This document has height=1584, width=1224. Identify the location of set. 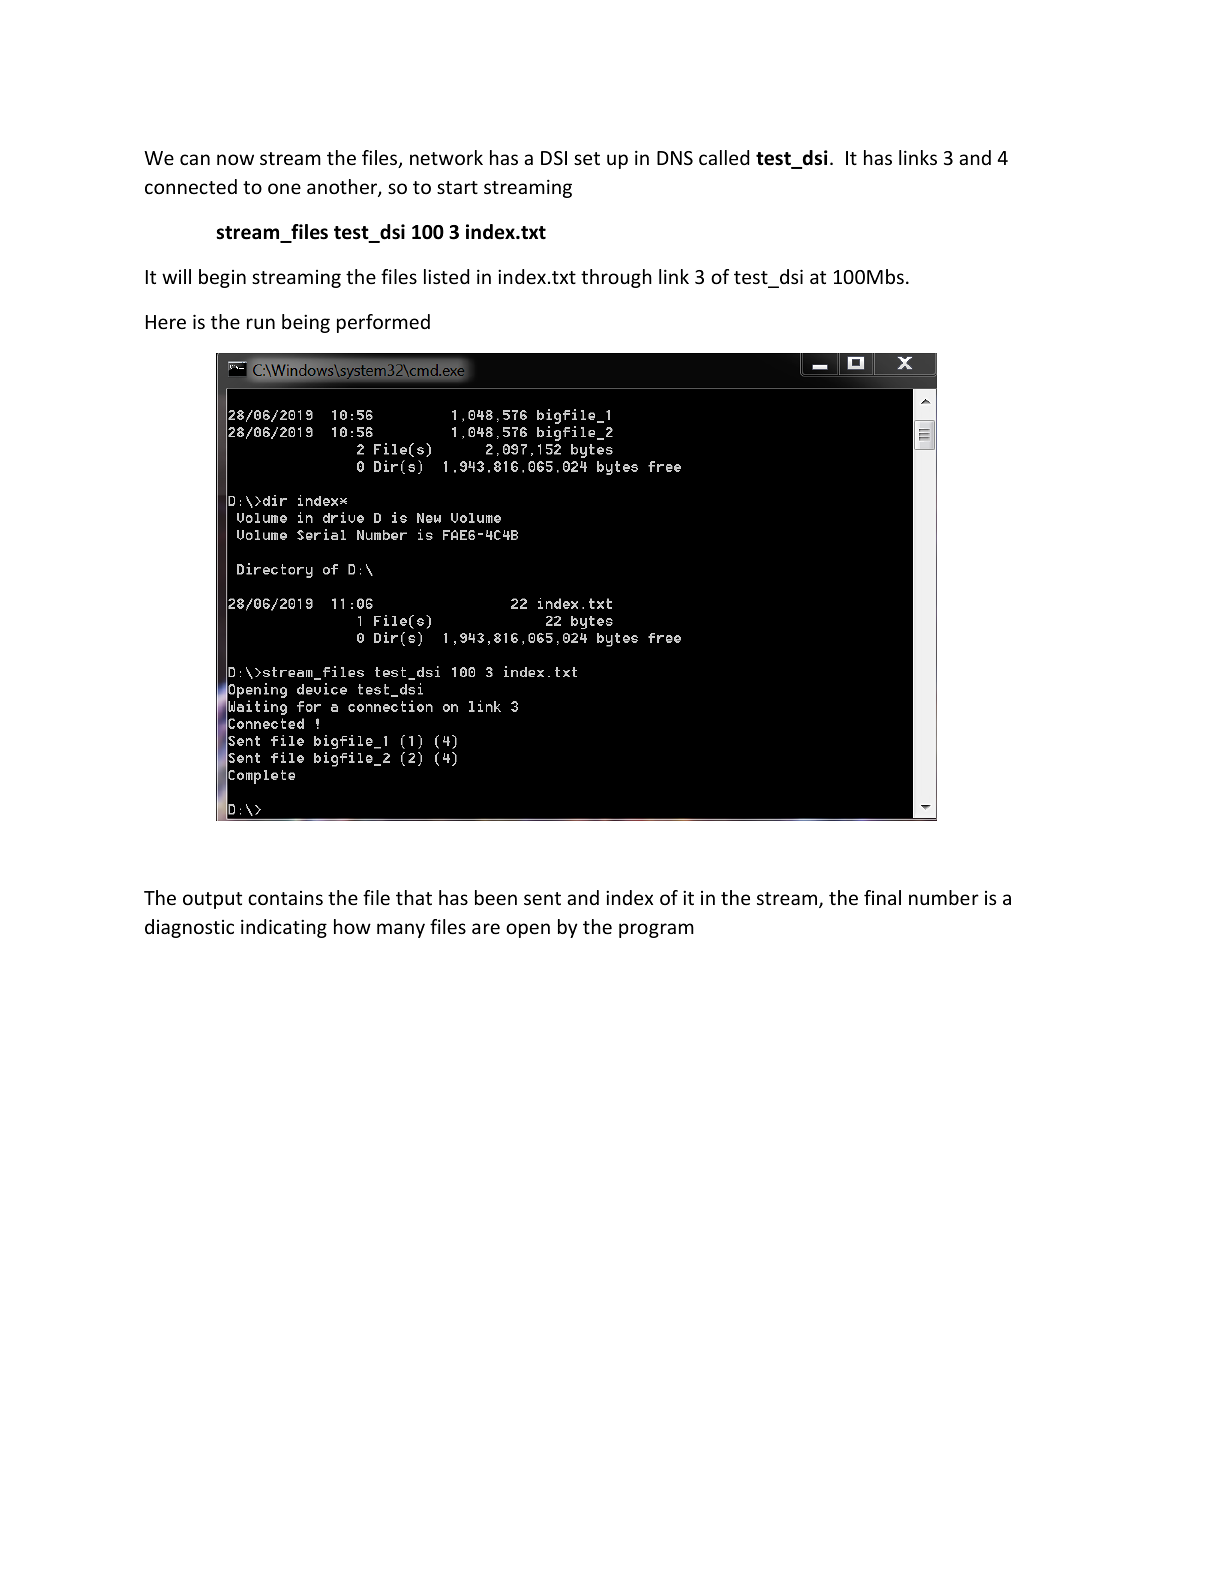
(587, 158).
